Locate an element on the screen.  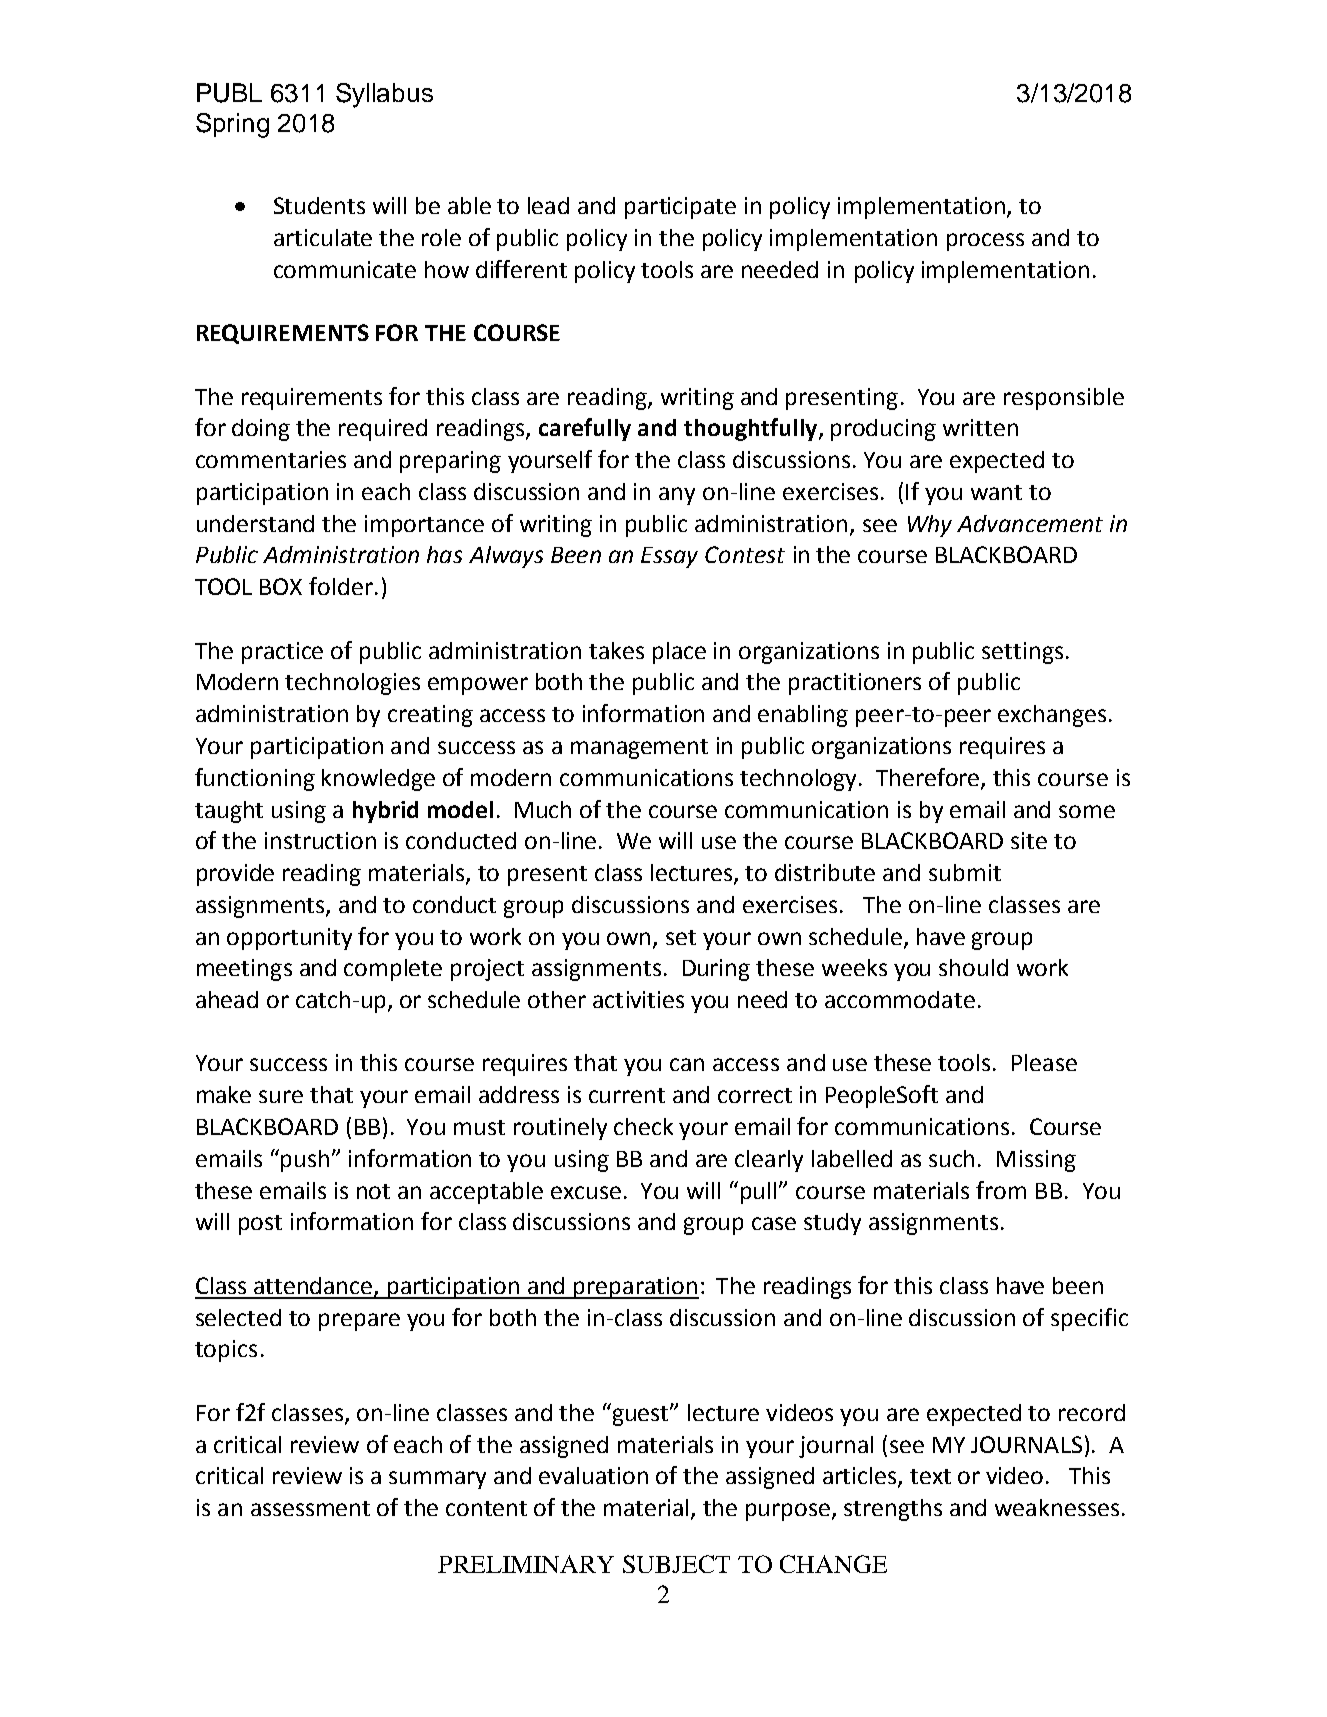
folder is located at coordinates (341, 586).
